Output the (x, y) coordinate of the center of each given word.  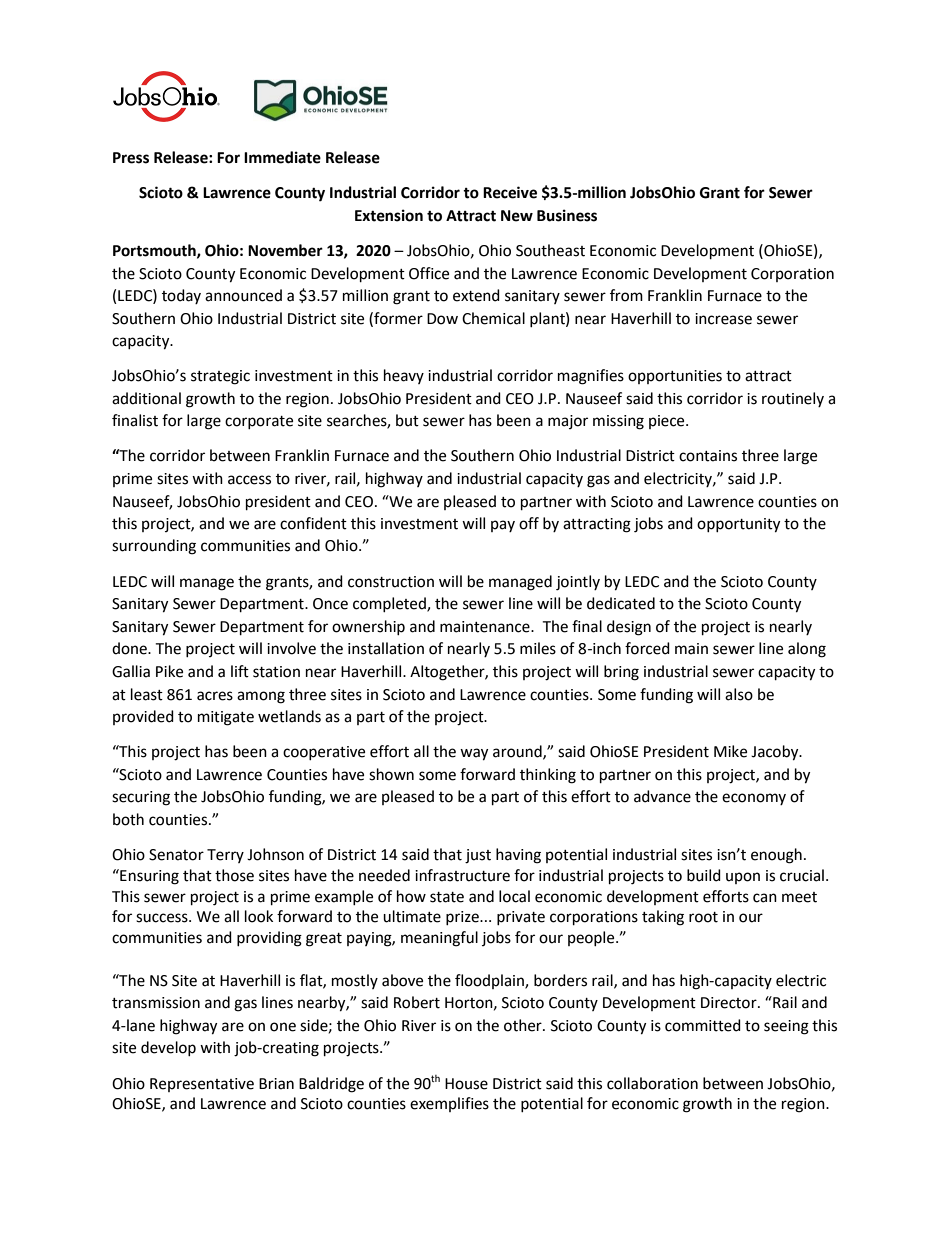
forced (647, 648)
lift (240, 671)
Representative (202, 1085)
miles (538, 648)
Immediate (282, 157)
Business (567, 215)
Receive (510, 192)
